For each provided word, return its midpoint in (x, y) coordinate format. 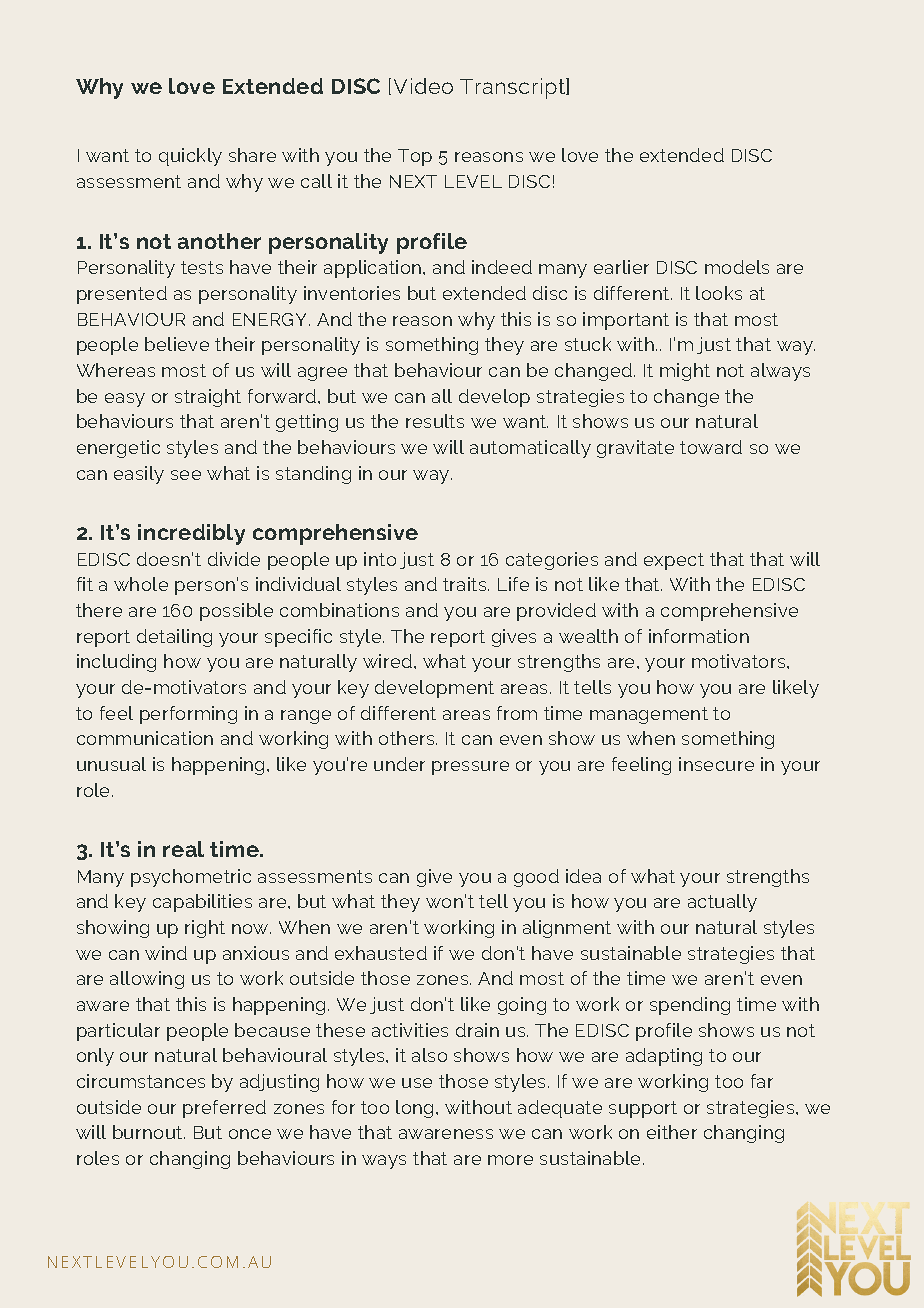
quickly (190, 157)
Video (423, 86)
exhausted (381, 953)
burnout (149, 1132)
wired (389, 661)
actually (722, 903)
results (435, 421)
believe (177, 344)
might (685, 372)
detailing (174, 638)
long (416, 1109)
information (699, 636)
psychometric (191, 878)
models (737, 267)
